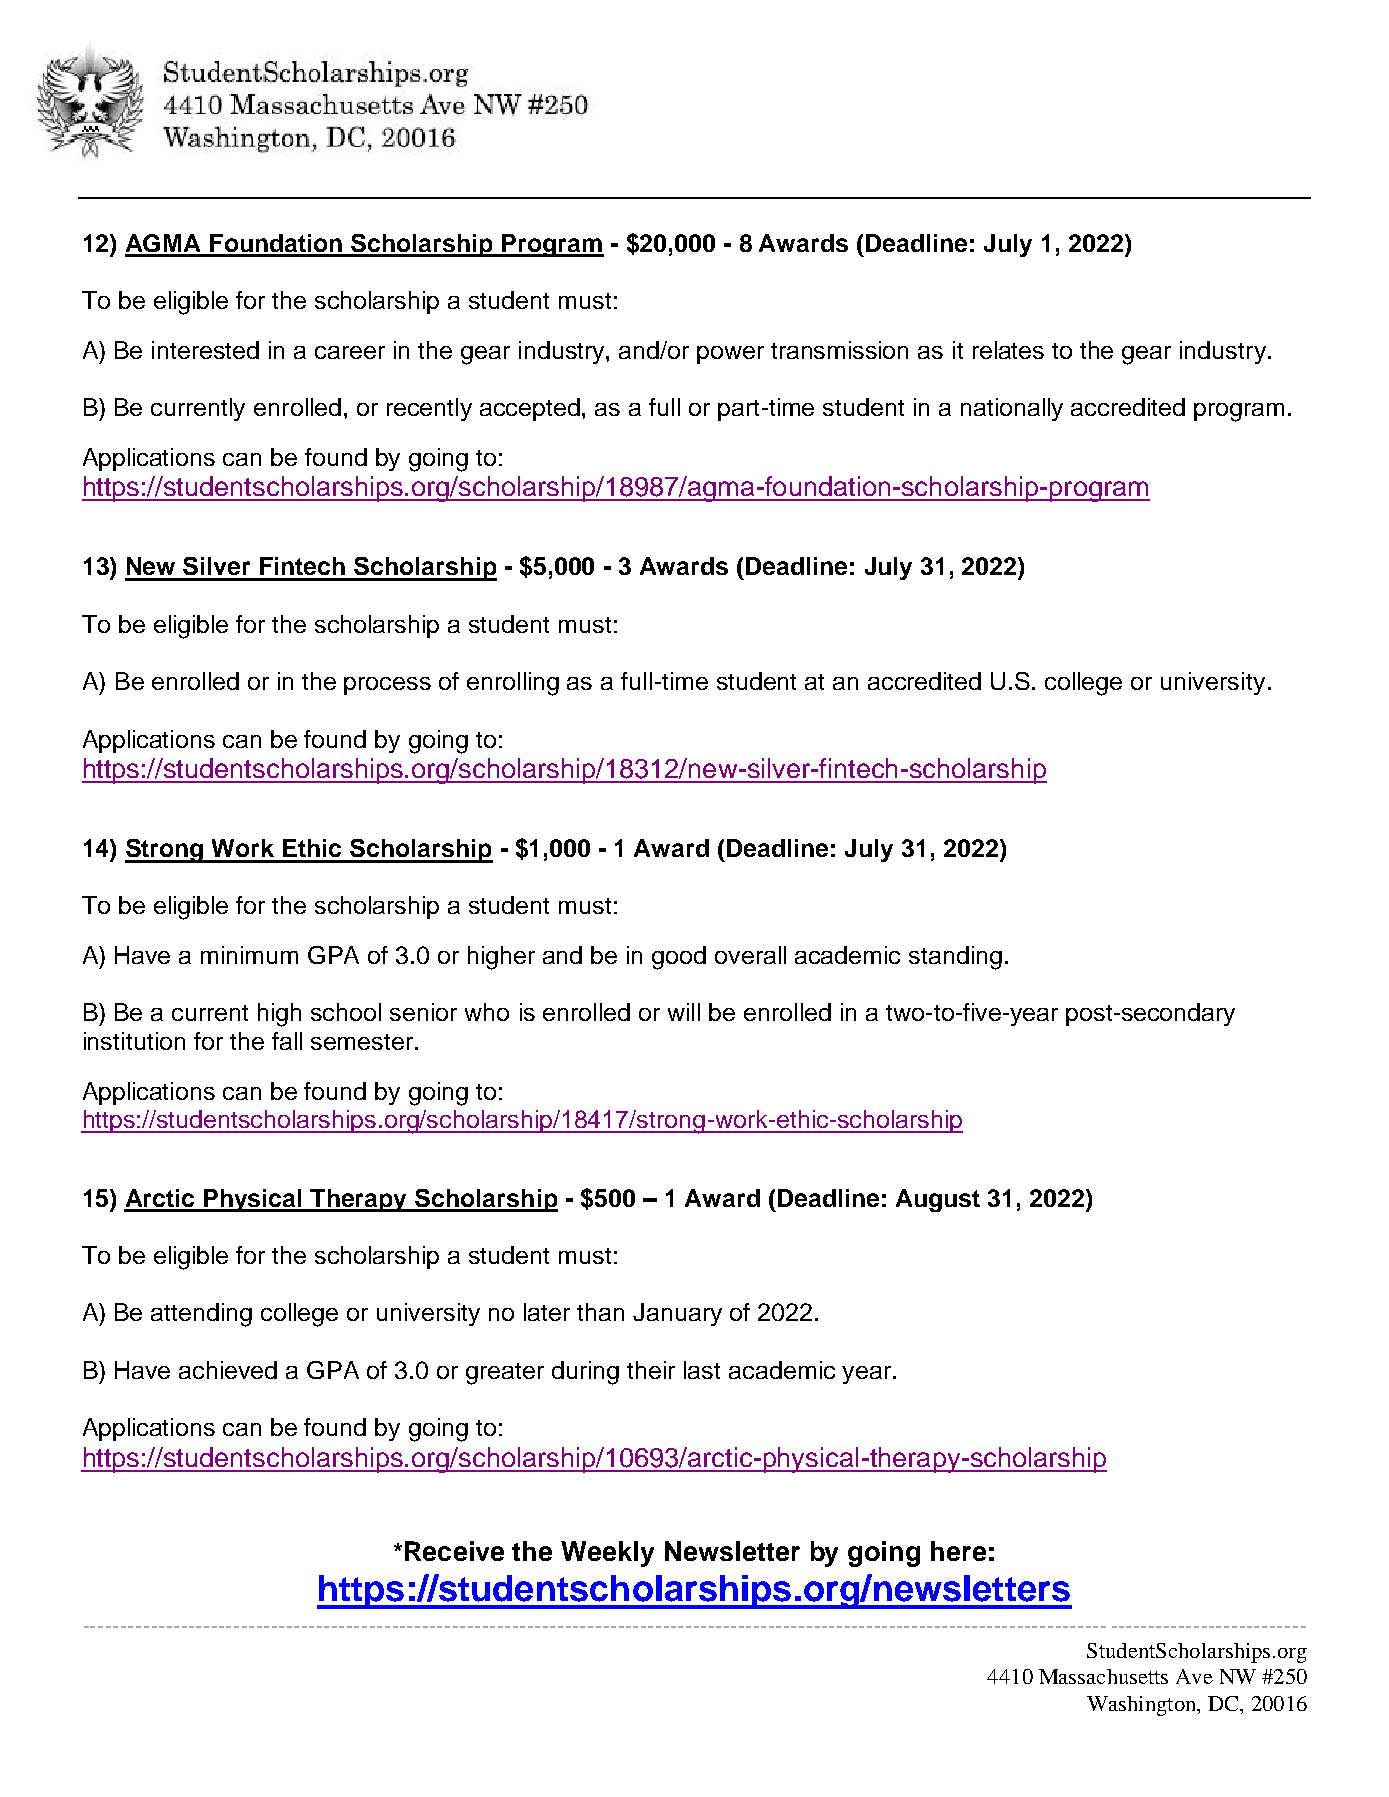  Describe the element at coordinates (684, 1012) in the screenshot. I see `will` at that location.
